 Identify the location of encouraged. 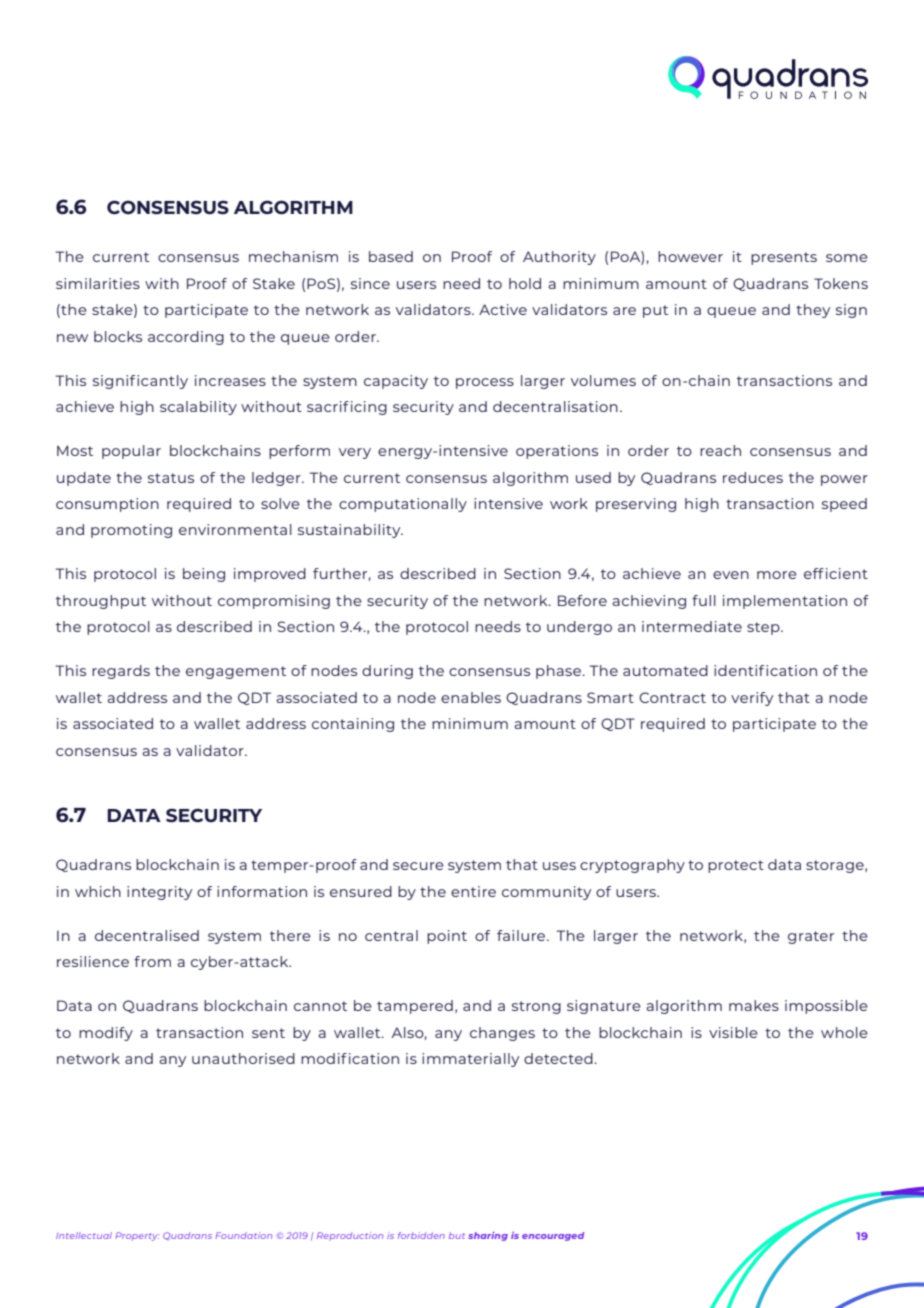
(553, 1236).
